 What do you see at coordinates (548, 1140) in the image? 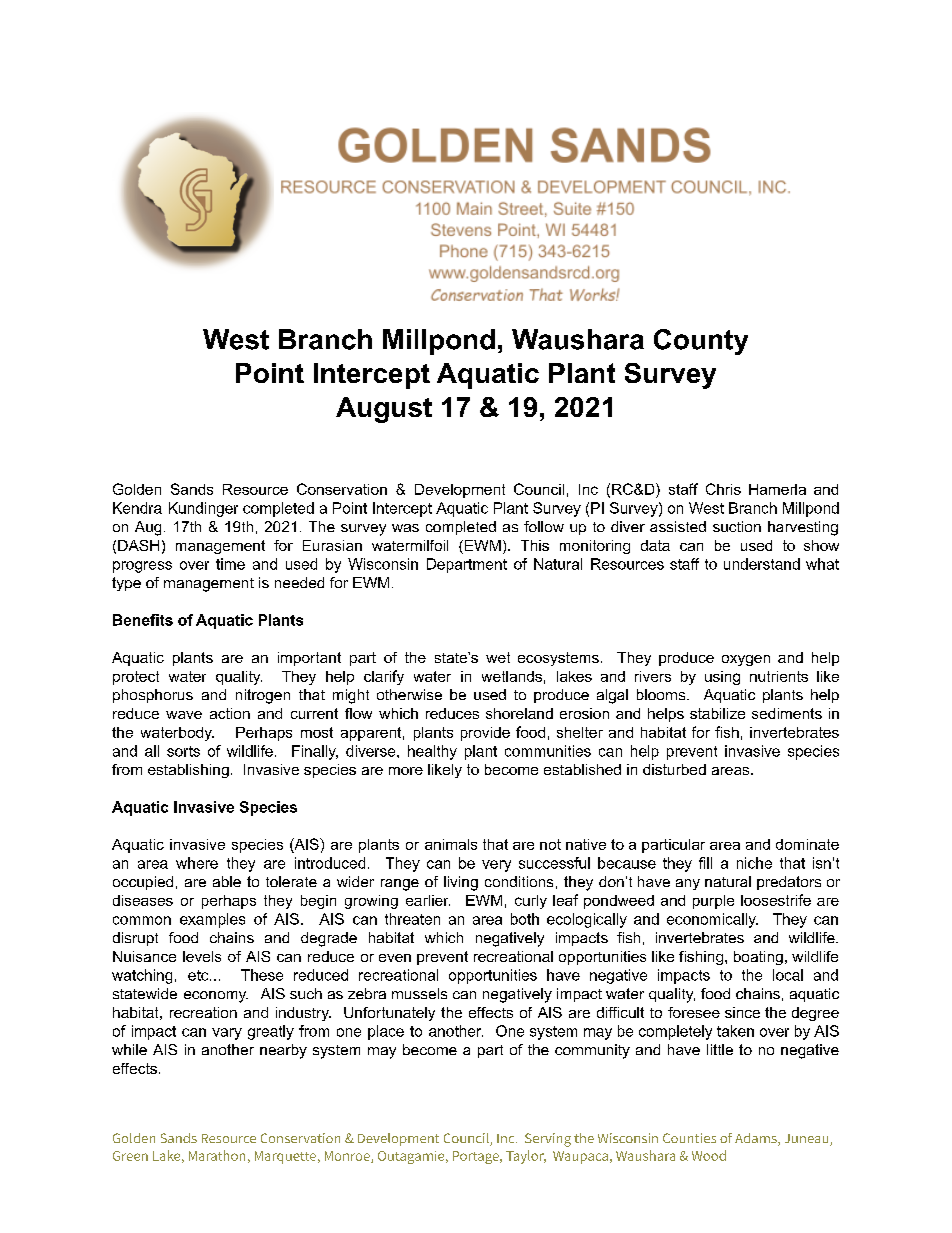
I see `Serving` at bounding box center [548, 1140].
